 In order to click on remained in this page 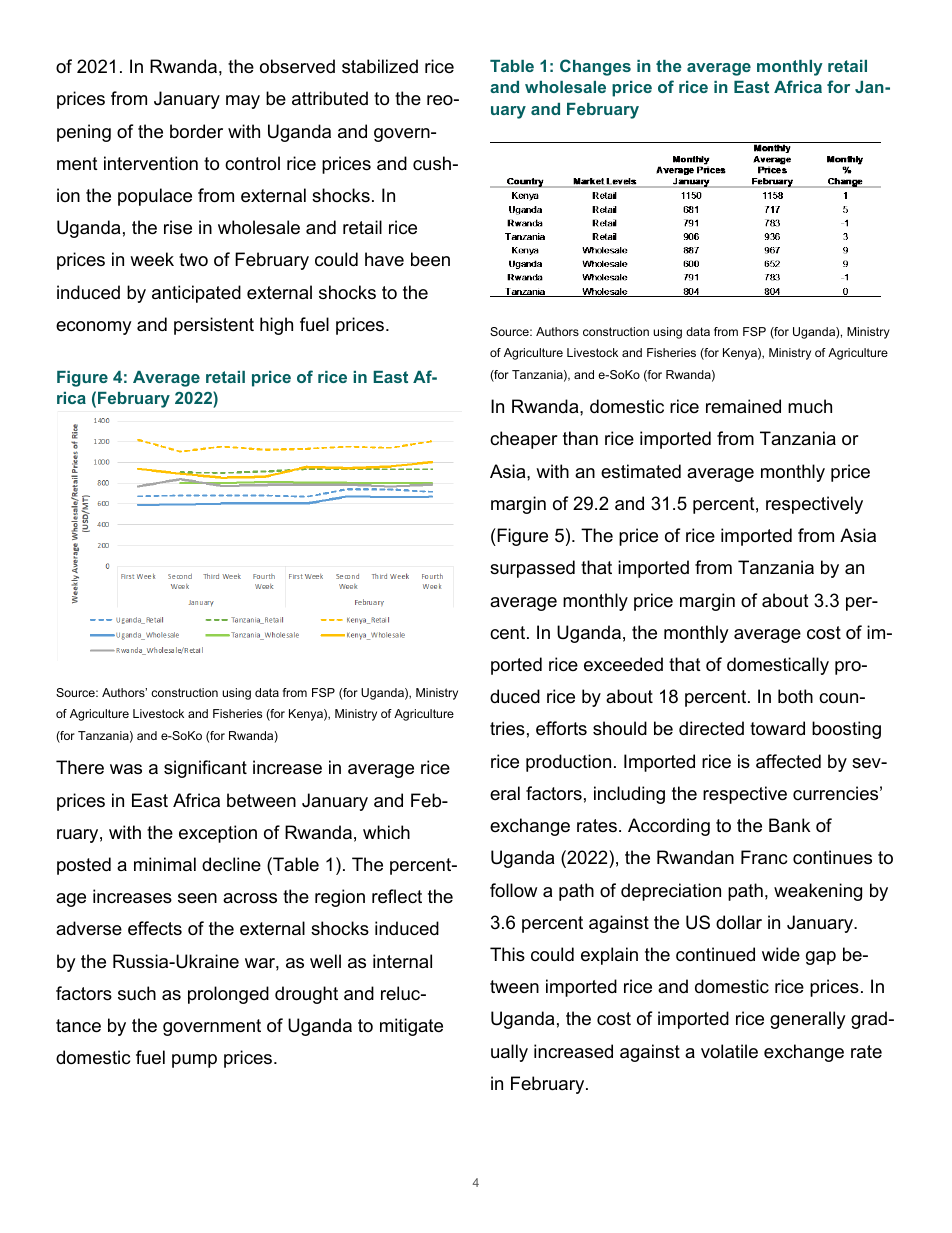, I will do `click(743, 406)`.
